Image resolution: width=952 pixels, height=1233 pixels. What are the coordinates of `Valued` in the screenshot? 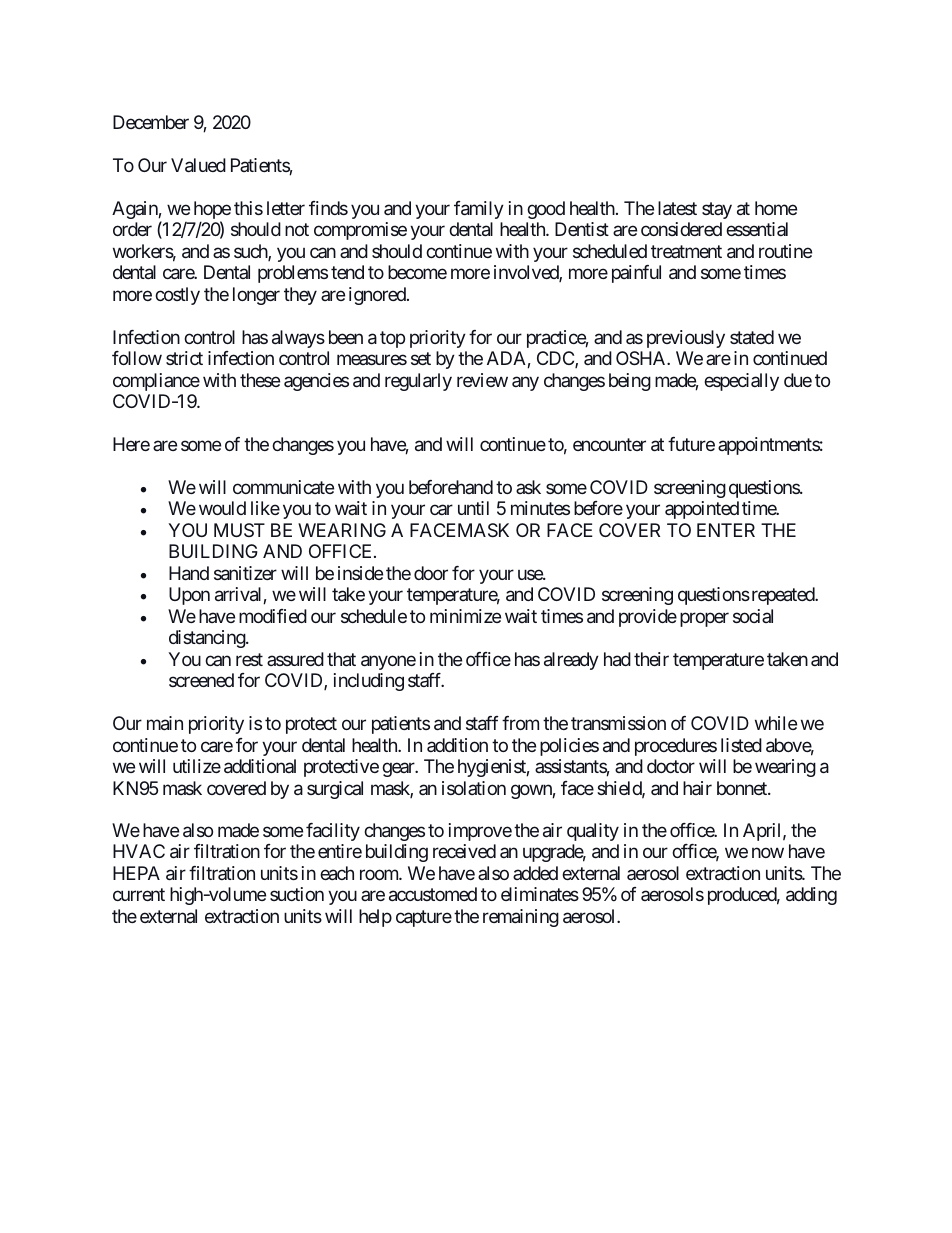 It's located at (198, 165).
